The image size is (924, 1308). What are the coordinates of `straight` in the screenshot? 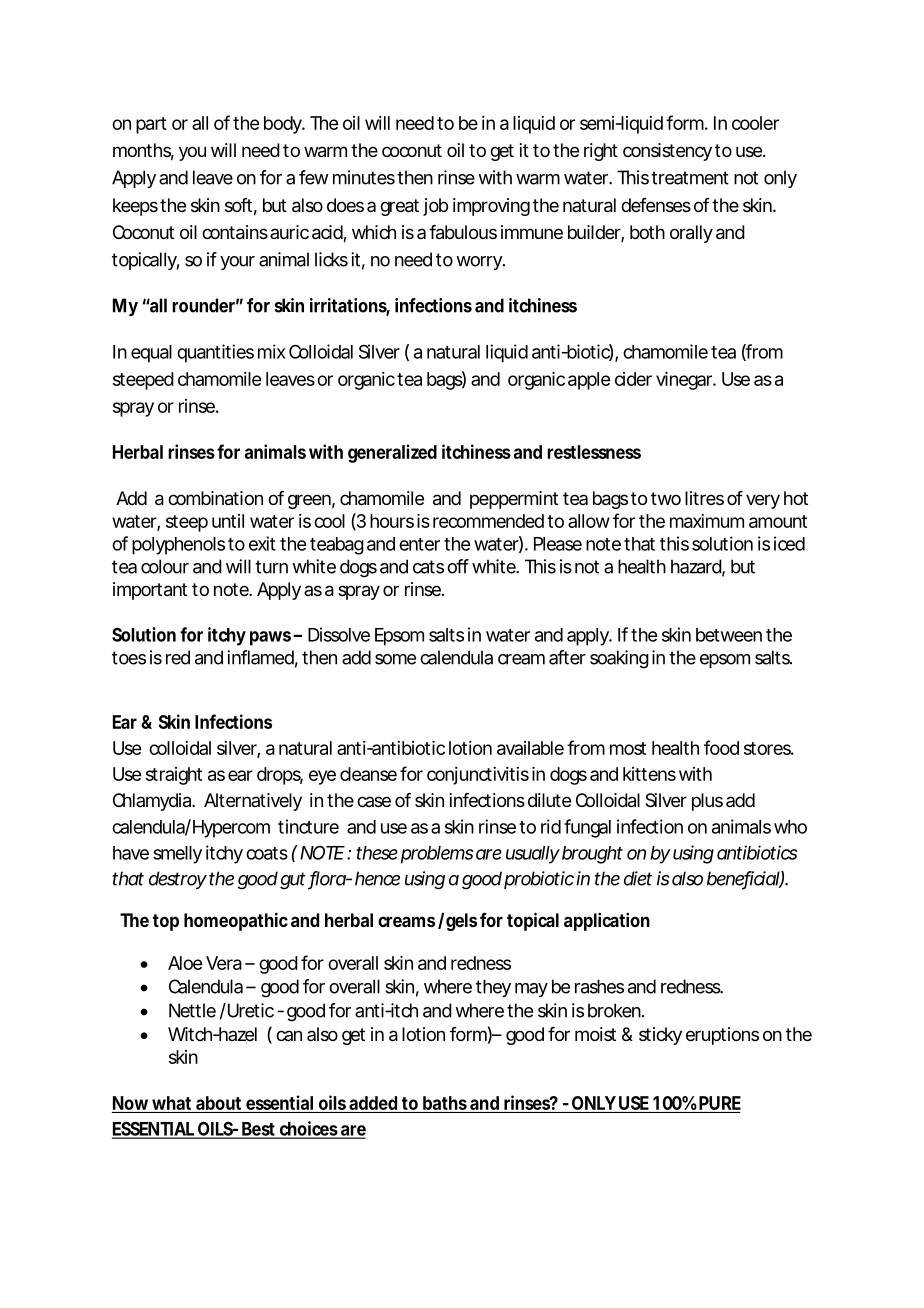 It's located at (174, 776).
